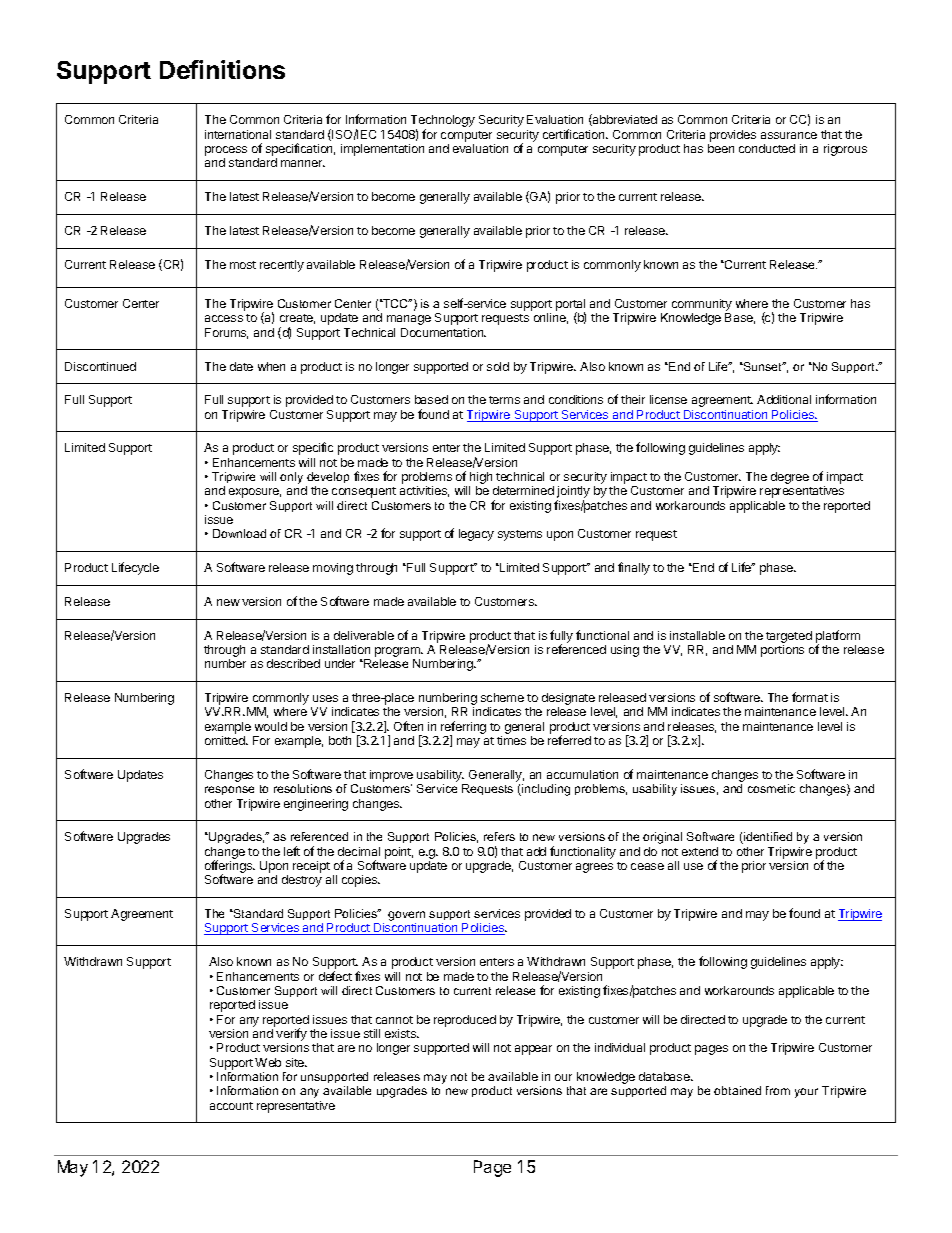 The image size is (952, 1233). What do you see at coordinates (222, 69) in the screenshot?
I see `Definitions` at bounding box center [222, 69].
